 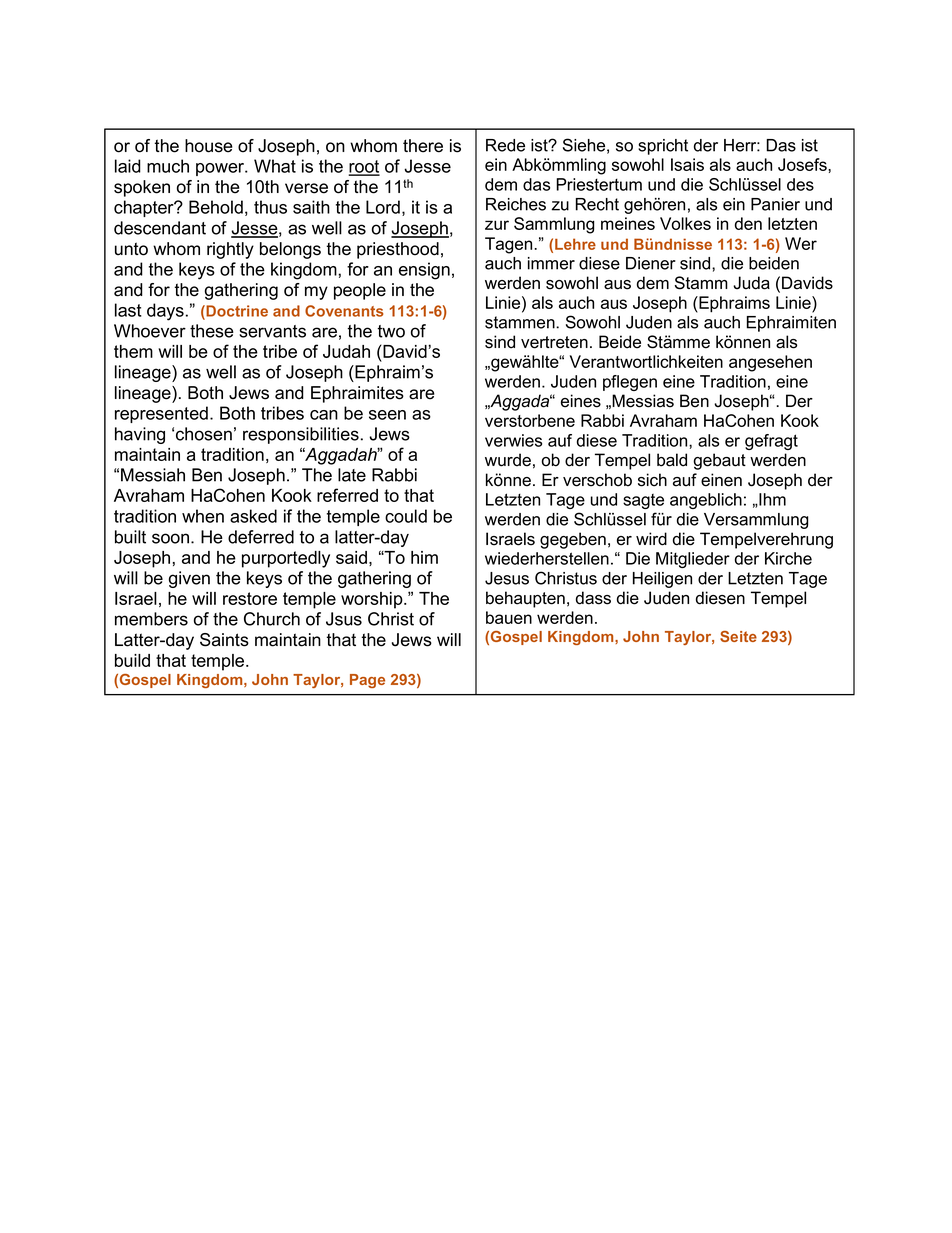 I want to click on house, so click(x=209, y=146).
